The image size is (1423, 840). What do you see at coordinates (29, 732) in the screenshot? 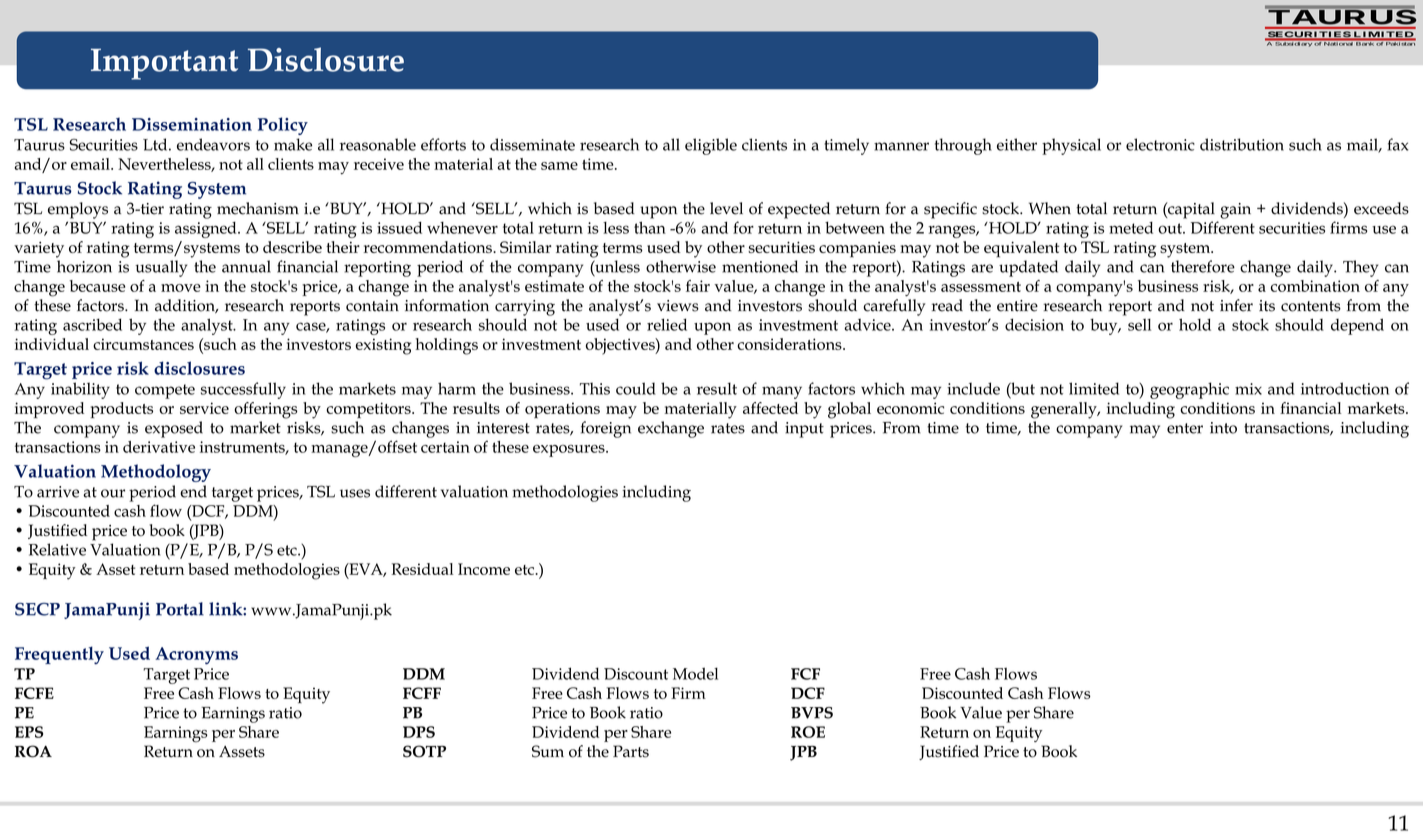
I see `EPS` at bounding box center [29, 732].
